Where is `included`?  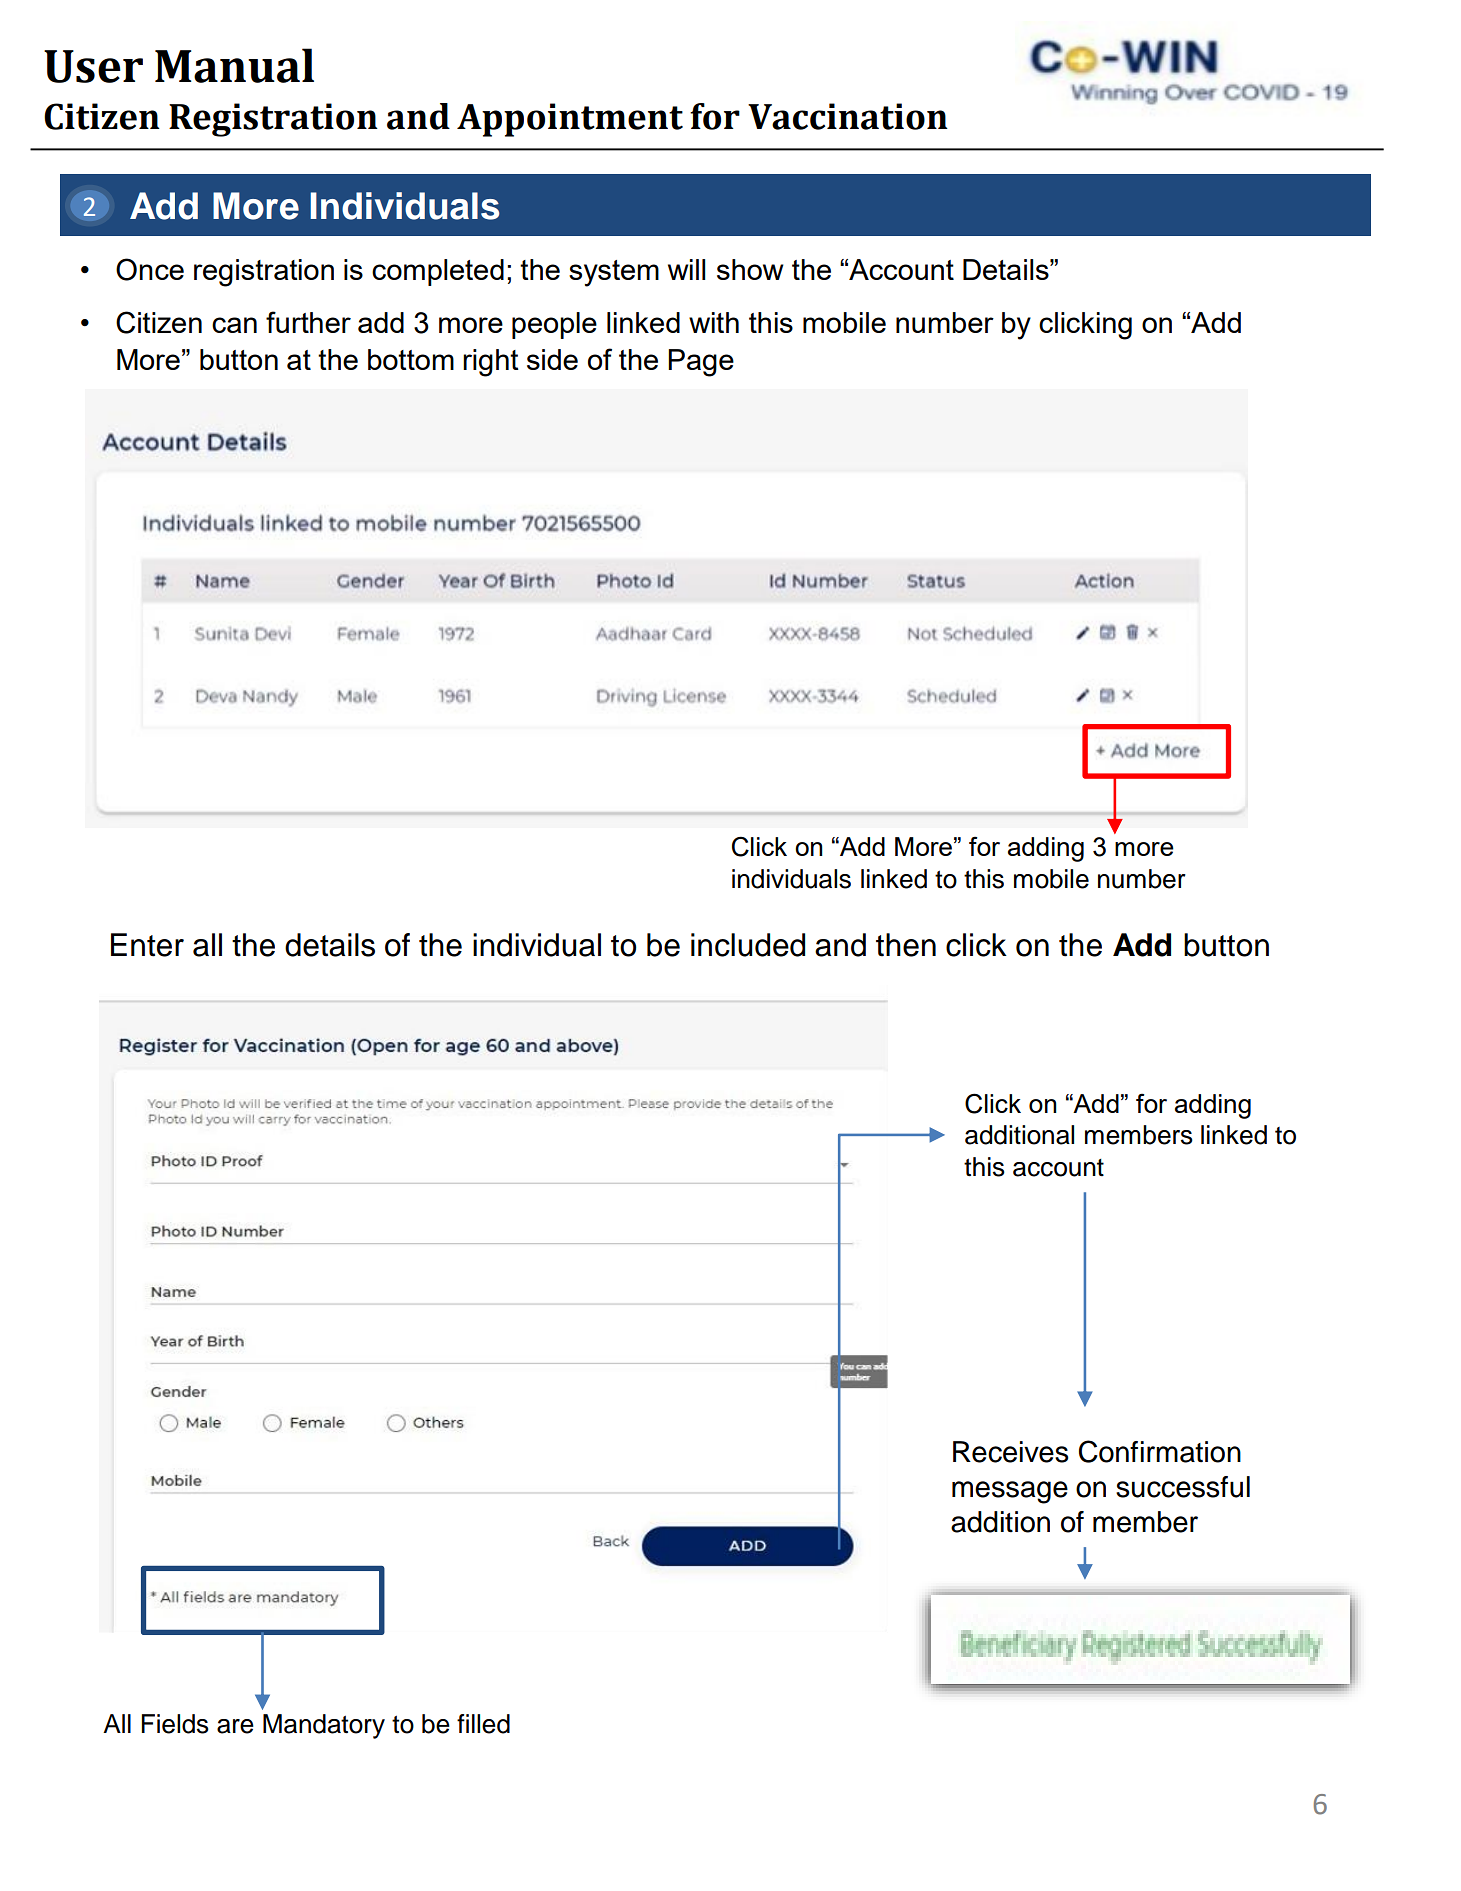 included is located at coordinates (748, 945).
